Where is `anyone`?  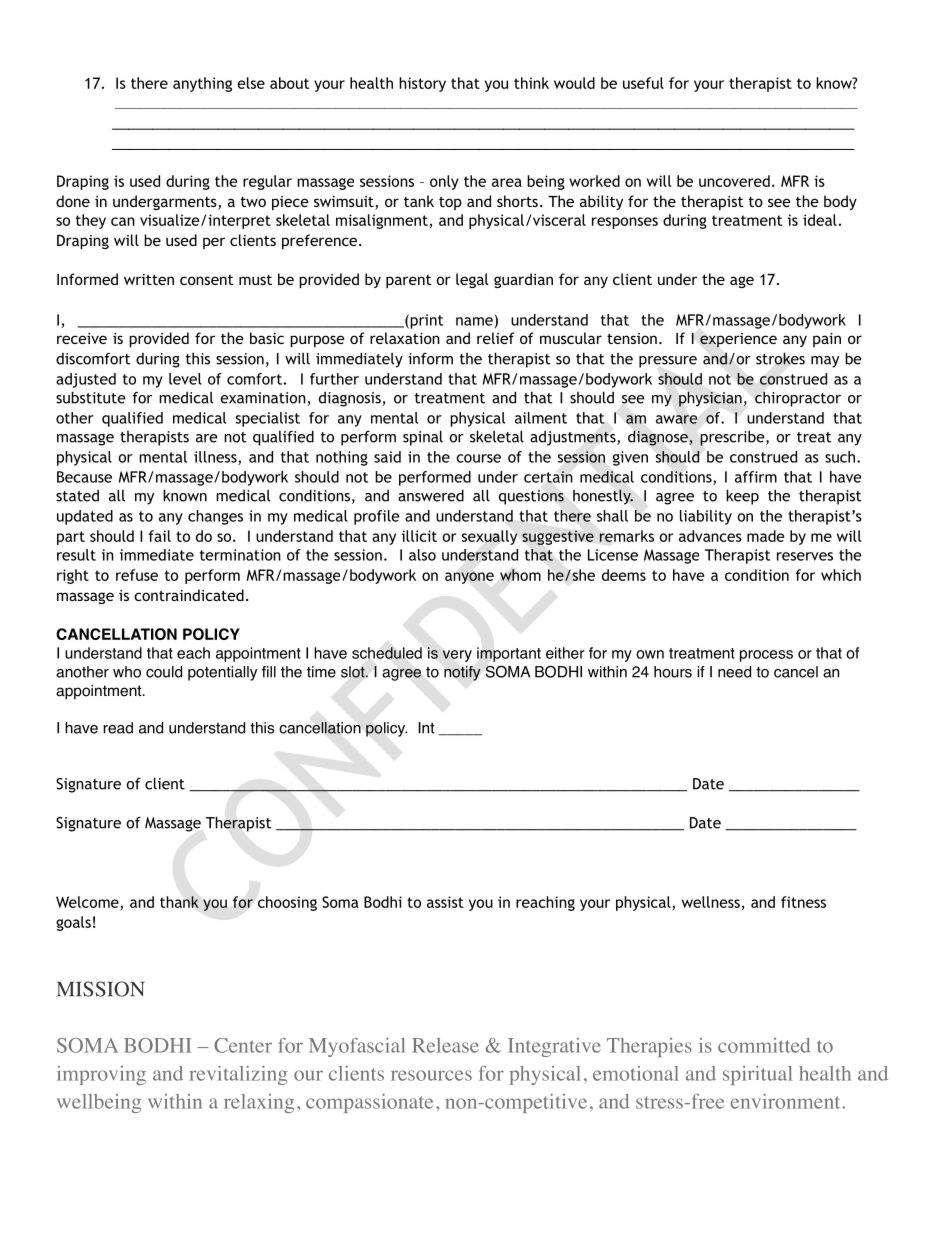 anyone is located at coordinates (469, 578).
